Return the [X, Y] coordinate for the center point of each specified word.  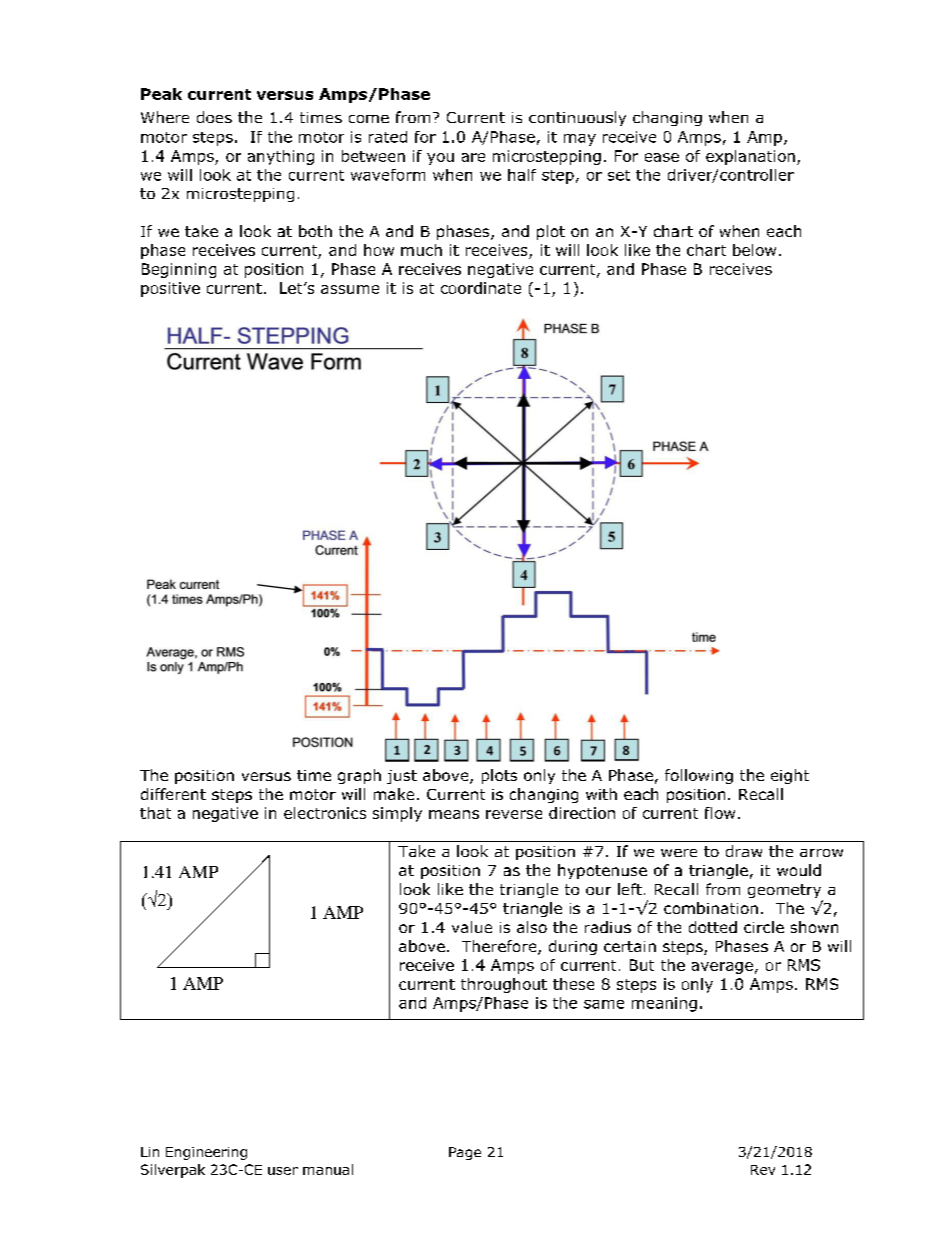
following [699, 776]
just [402, 777]
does [214, 117]
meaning [664, 1004]
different [173, 794]
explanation [750, 157]
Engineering [206, 1153]
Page [465, 1153]
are [473, 157]
